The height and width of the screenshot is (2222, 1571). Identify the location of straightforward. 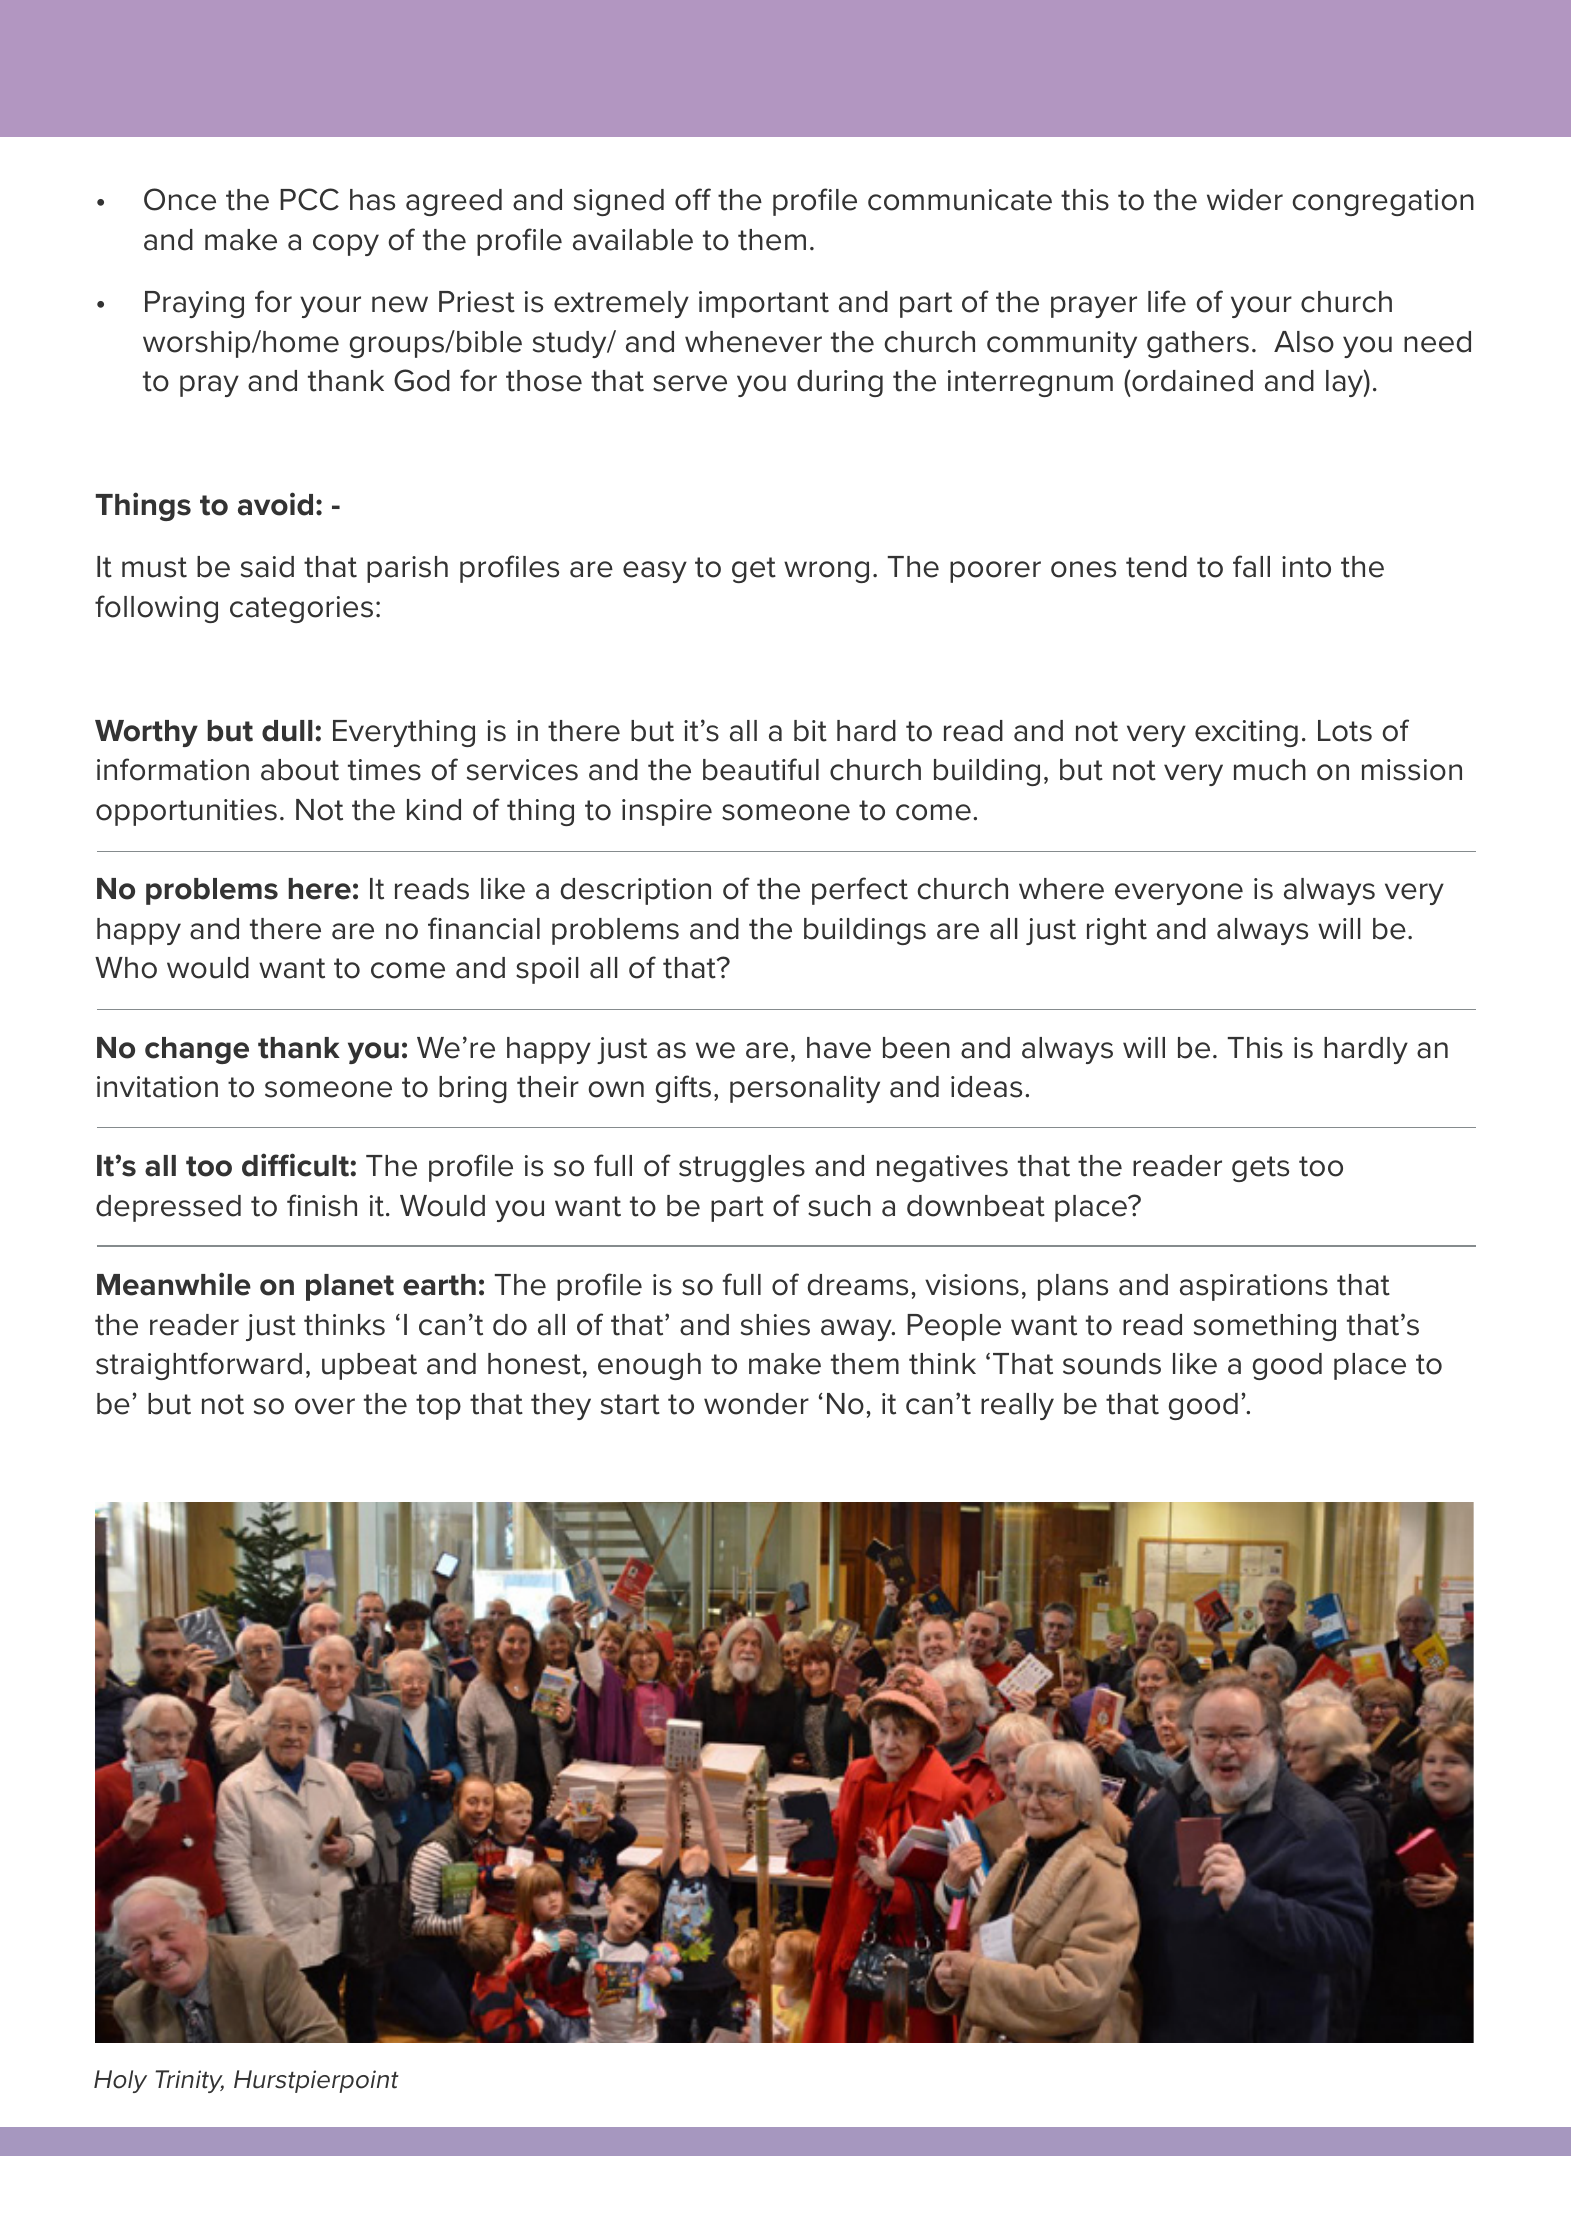
(199, 1366).
